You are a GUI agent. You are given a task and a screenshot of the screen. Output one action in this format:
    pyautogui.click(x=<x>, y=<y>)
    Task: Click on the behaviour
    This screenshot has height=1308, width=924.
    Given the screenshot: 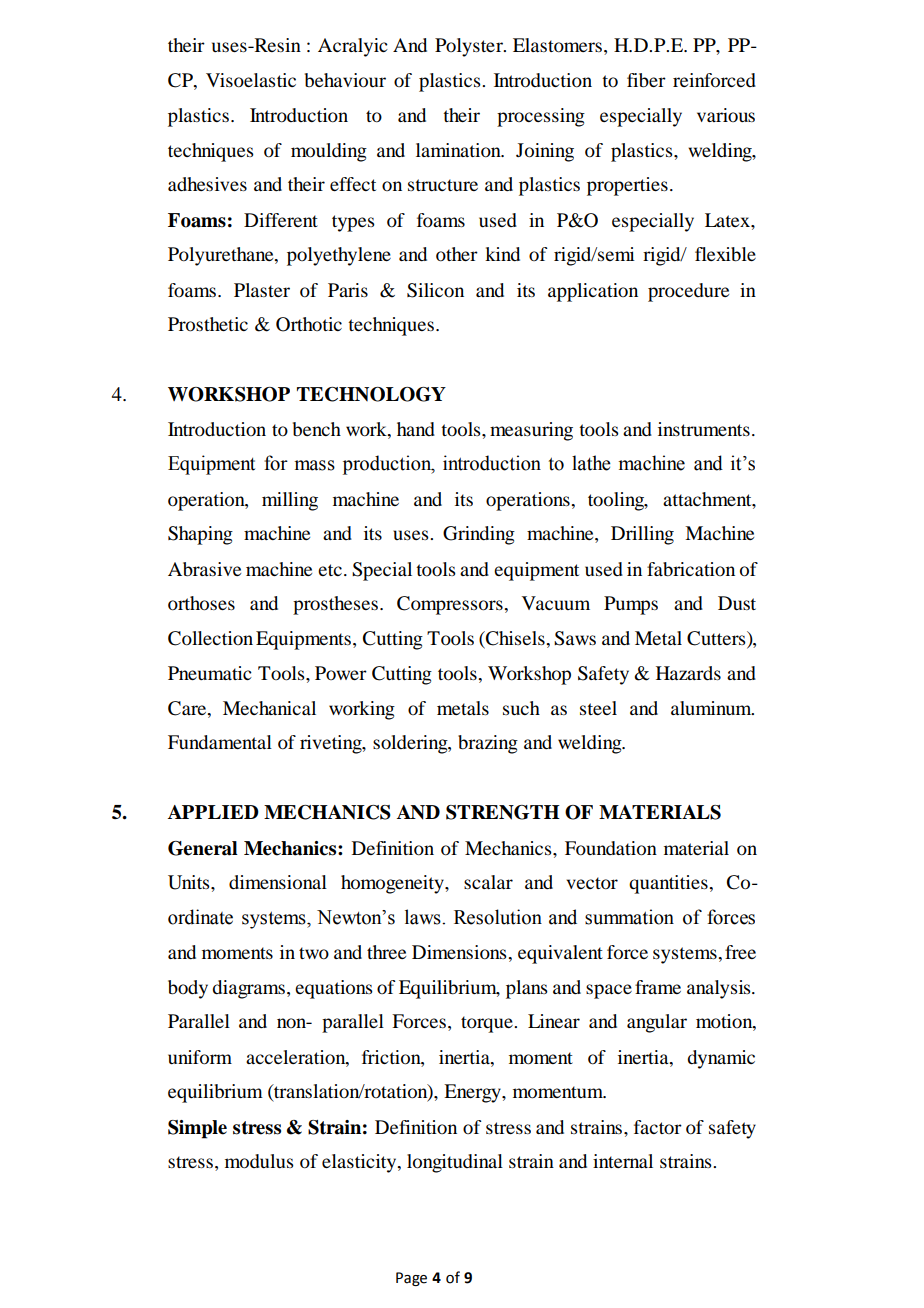 What is the action you would take?
    pyautogui.click(x=345, y=80)
